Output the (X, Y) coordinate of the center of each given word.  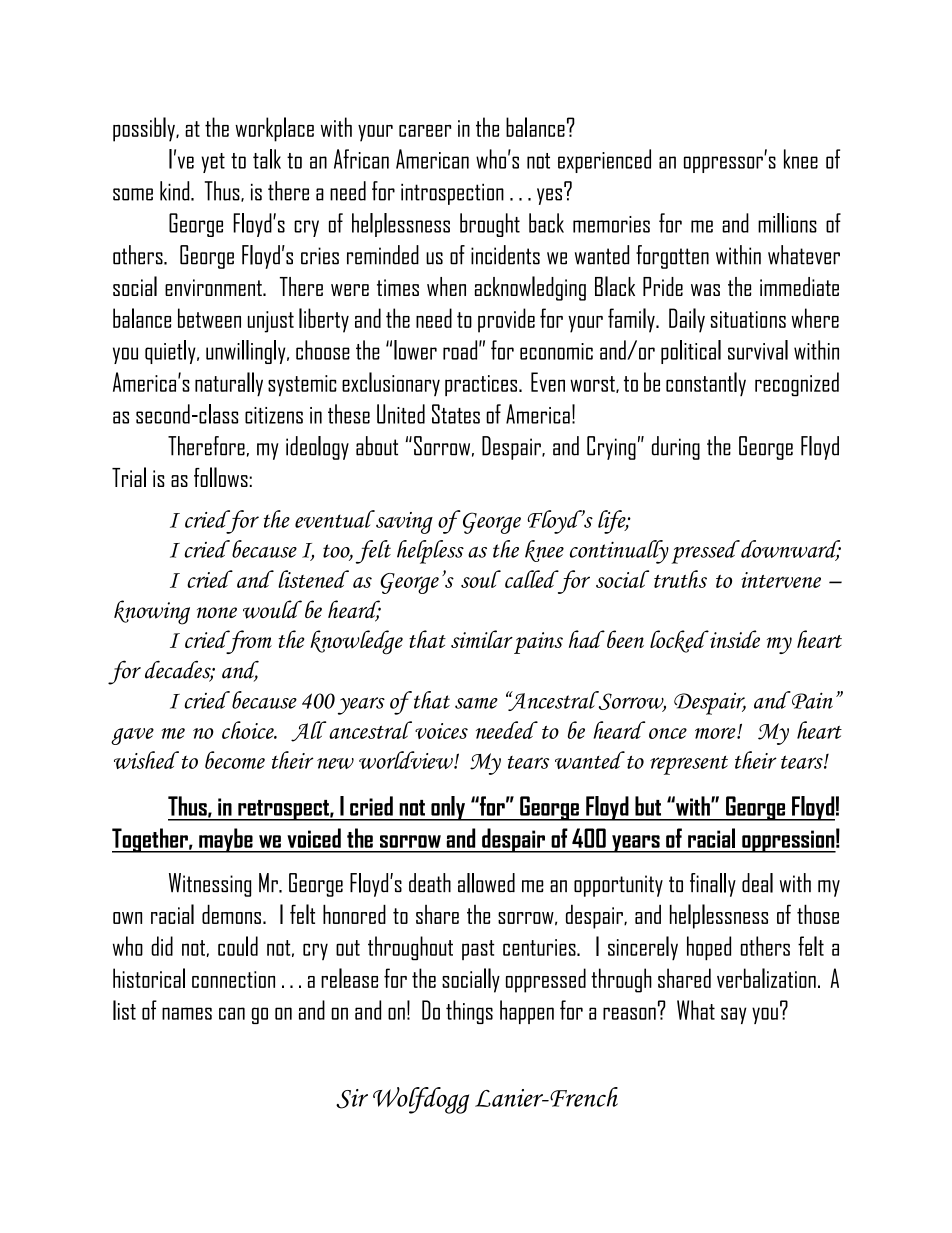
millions (787, 223)
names (187, 1013)
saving (403, 522)
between (209, 318)
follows (221, 477)
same (476, 703)
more (716, 733)
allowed (486, 883)
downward (791, 550)
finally (713, 885)
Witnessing (210, 885)
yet (213, 163)
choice (249, 730)
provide (506, 320)
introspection (452, 194)
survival (758, 350)
